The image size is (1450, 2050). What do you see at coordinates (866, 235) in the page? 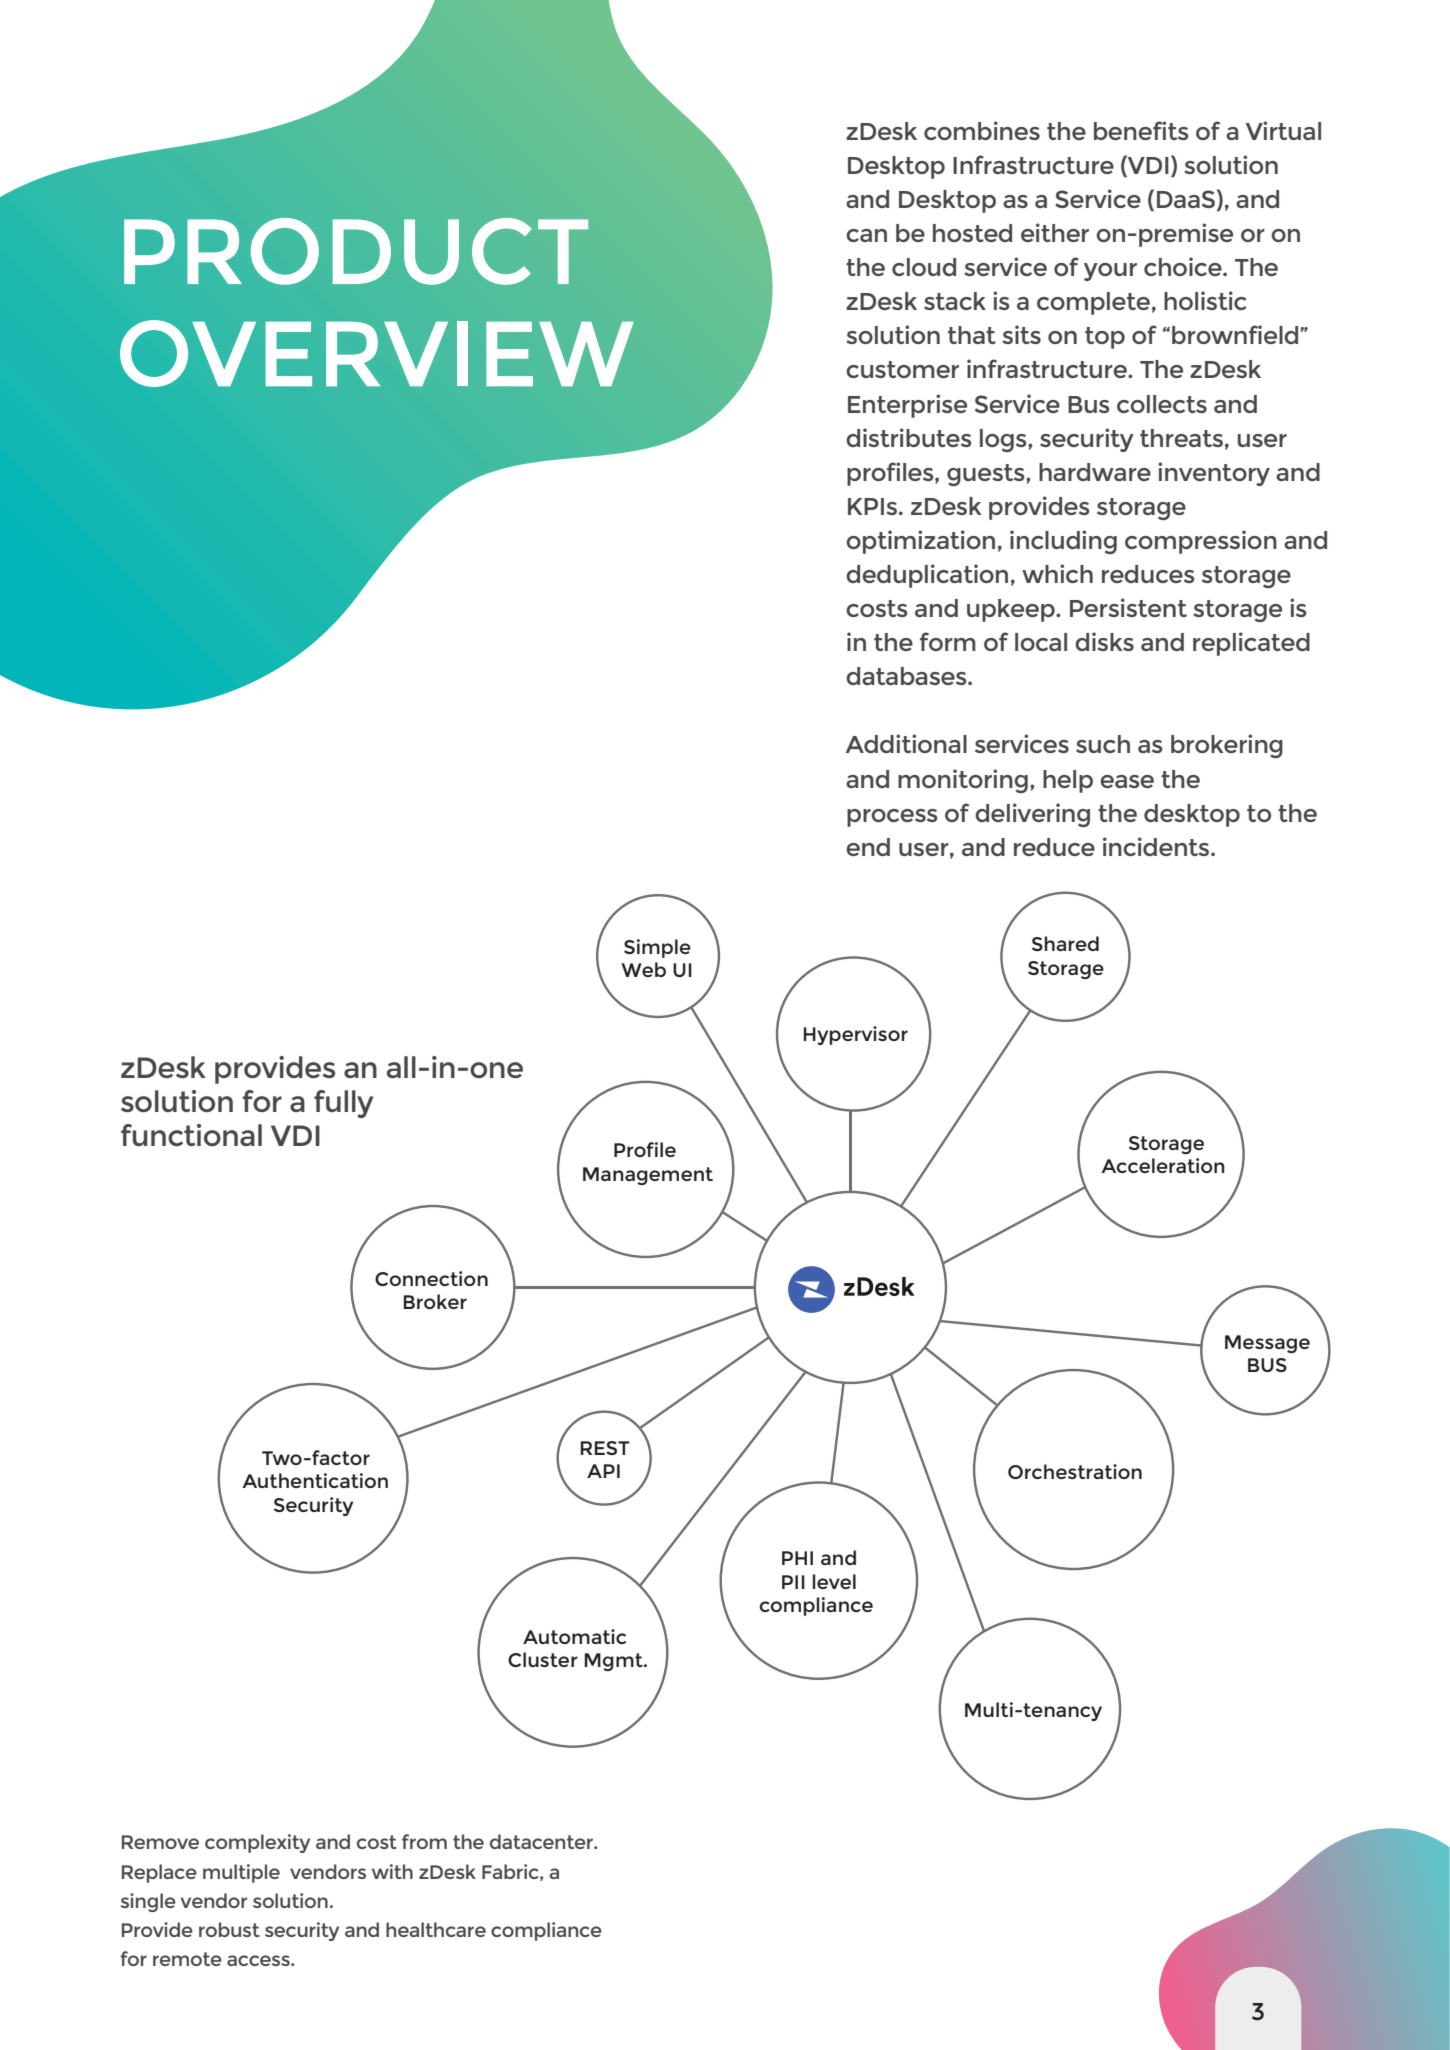
I see `can` at bounding box center [866, 235].
